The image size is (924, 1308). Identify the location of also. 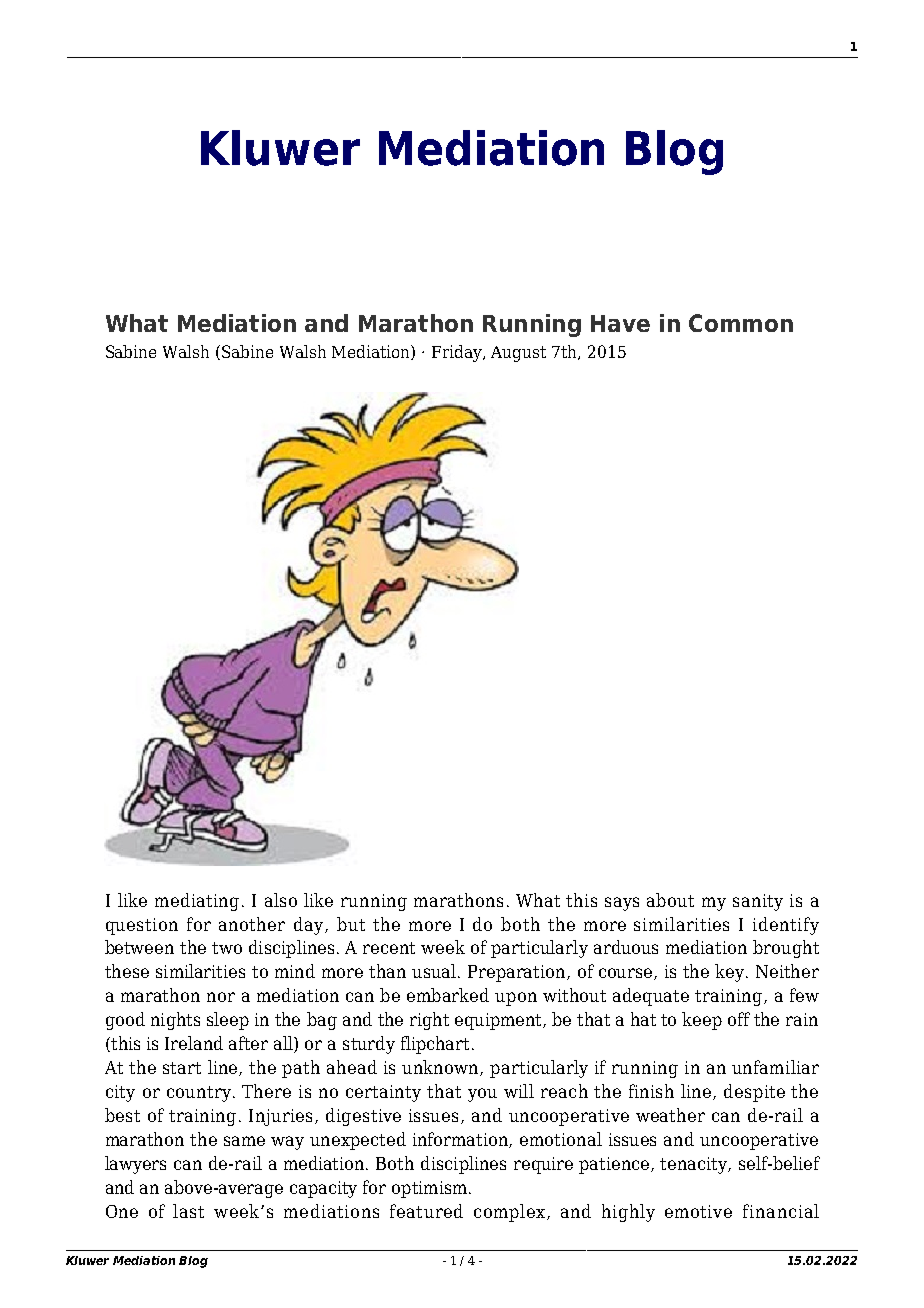
(281, 900).
